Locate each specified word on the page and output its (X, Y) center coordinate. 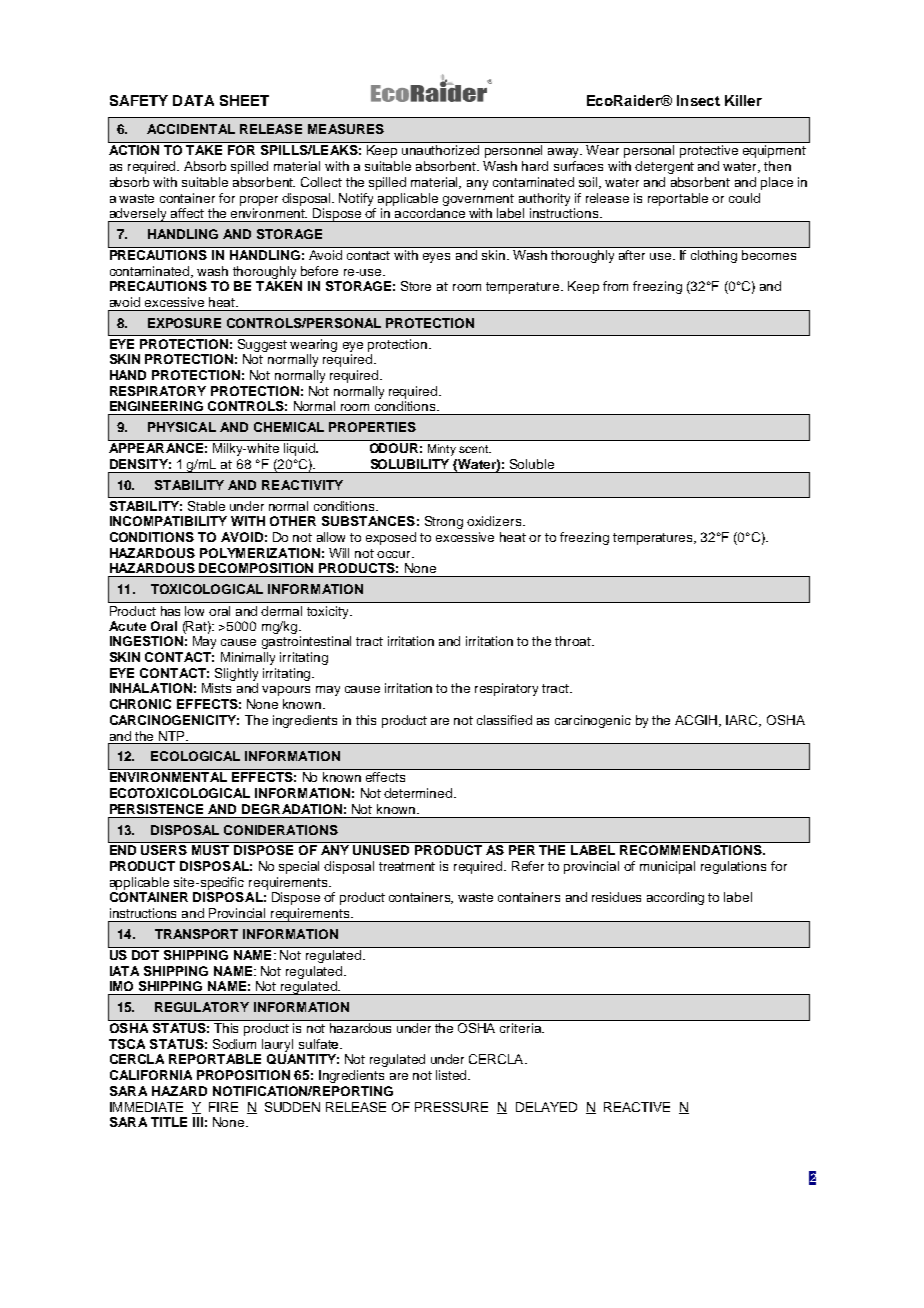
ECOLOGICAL (195, 756)
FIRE (223, 1107)
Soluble (532, 464)
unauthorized (440, 150)
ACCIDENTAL (191, 129)
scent (475, 449)
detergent (664, 167)
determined (419, 793)
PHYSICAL (182, 427)
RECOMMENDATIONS (692, 850)
